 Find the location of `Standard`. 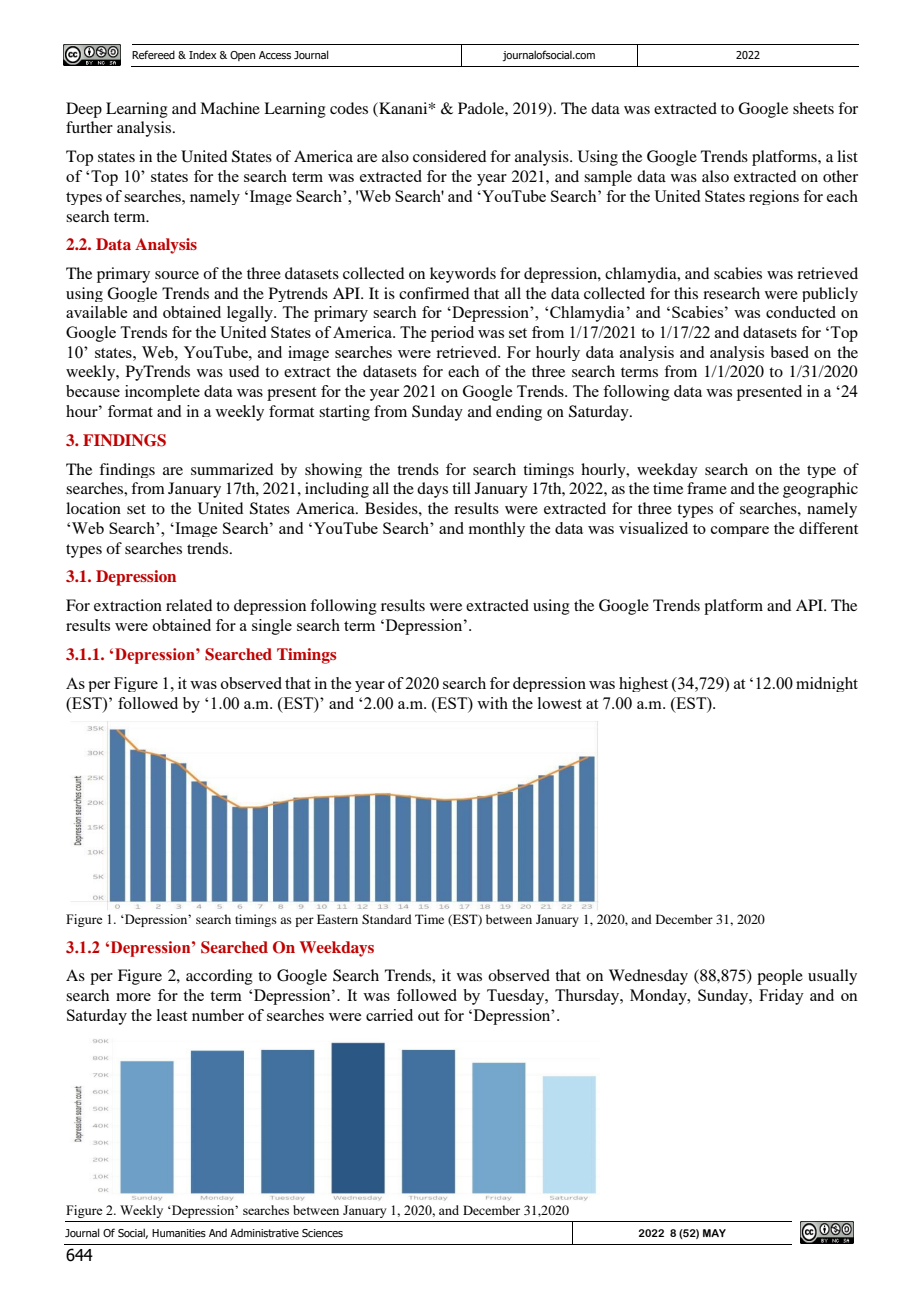

Standard is located at coordinates (387, 919).
